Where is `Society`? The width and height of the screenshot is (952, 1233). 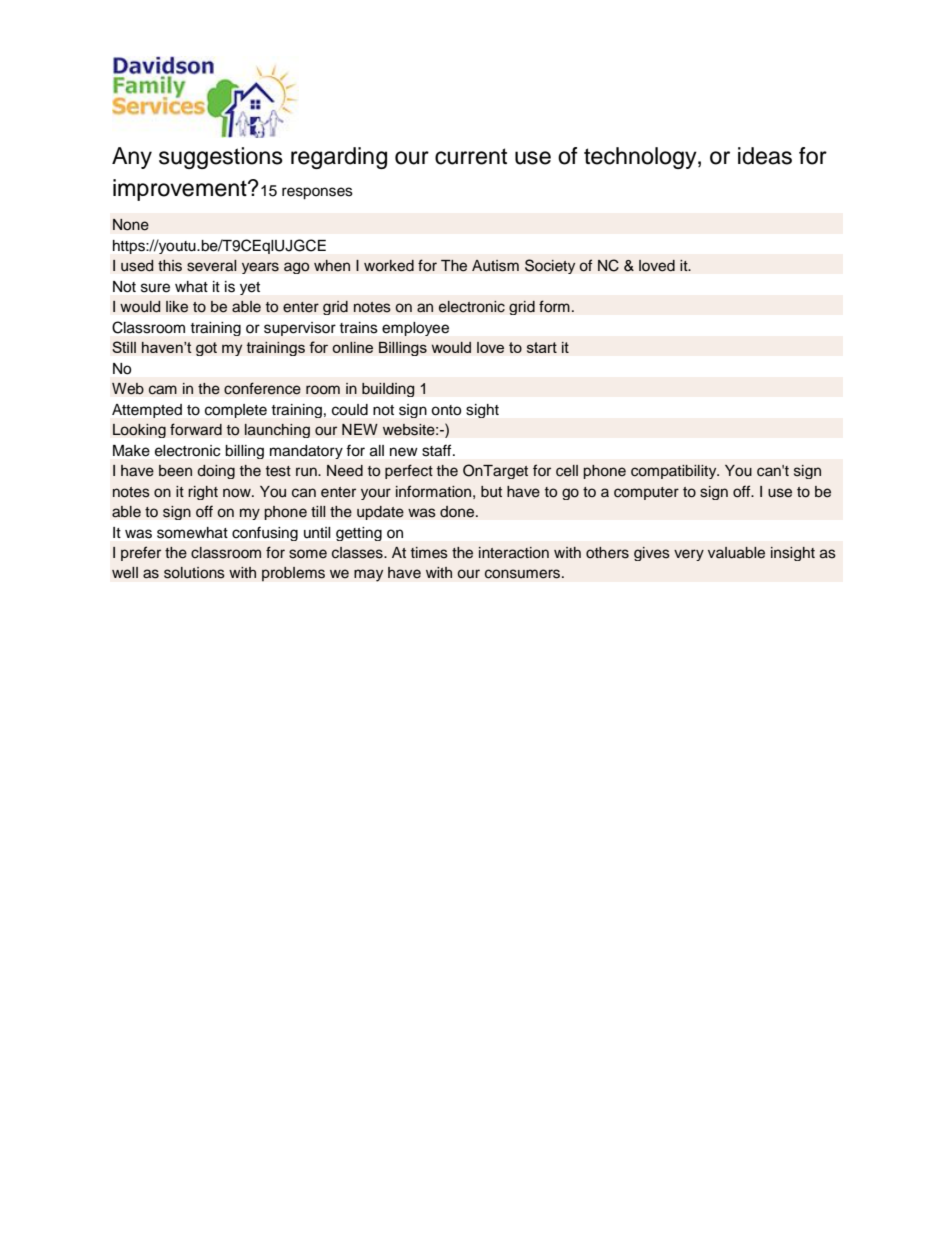 Society is located at coordinates (550, 266).
